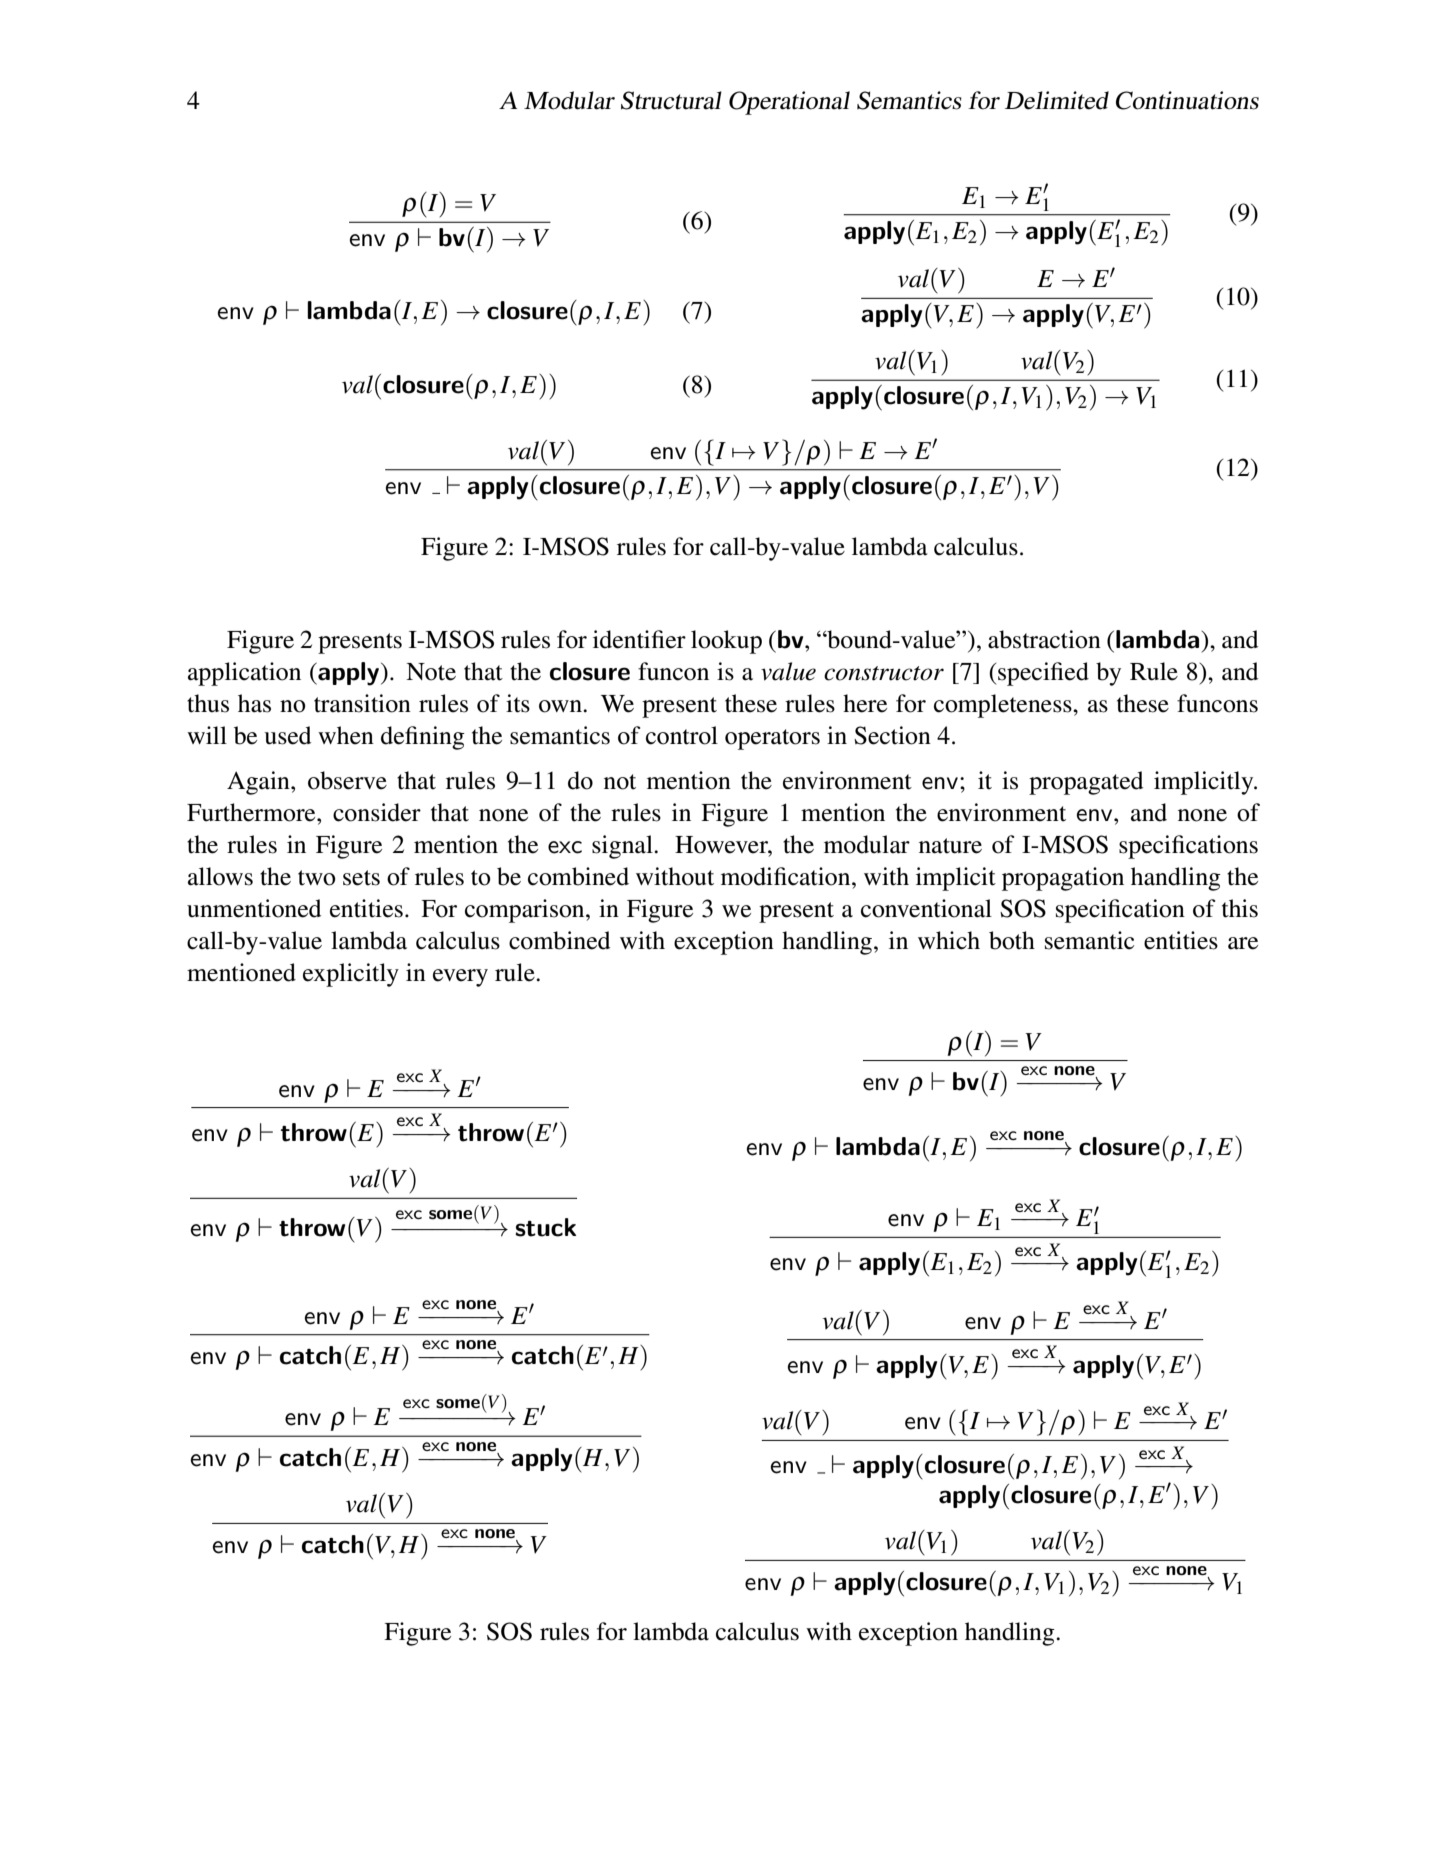 Image resolution: width=1446 pixels, height=1871 pixels. What do you see at coordinates (1044, 639) in the document?
I see `abstraction` at bounding box center [1044, 639].
